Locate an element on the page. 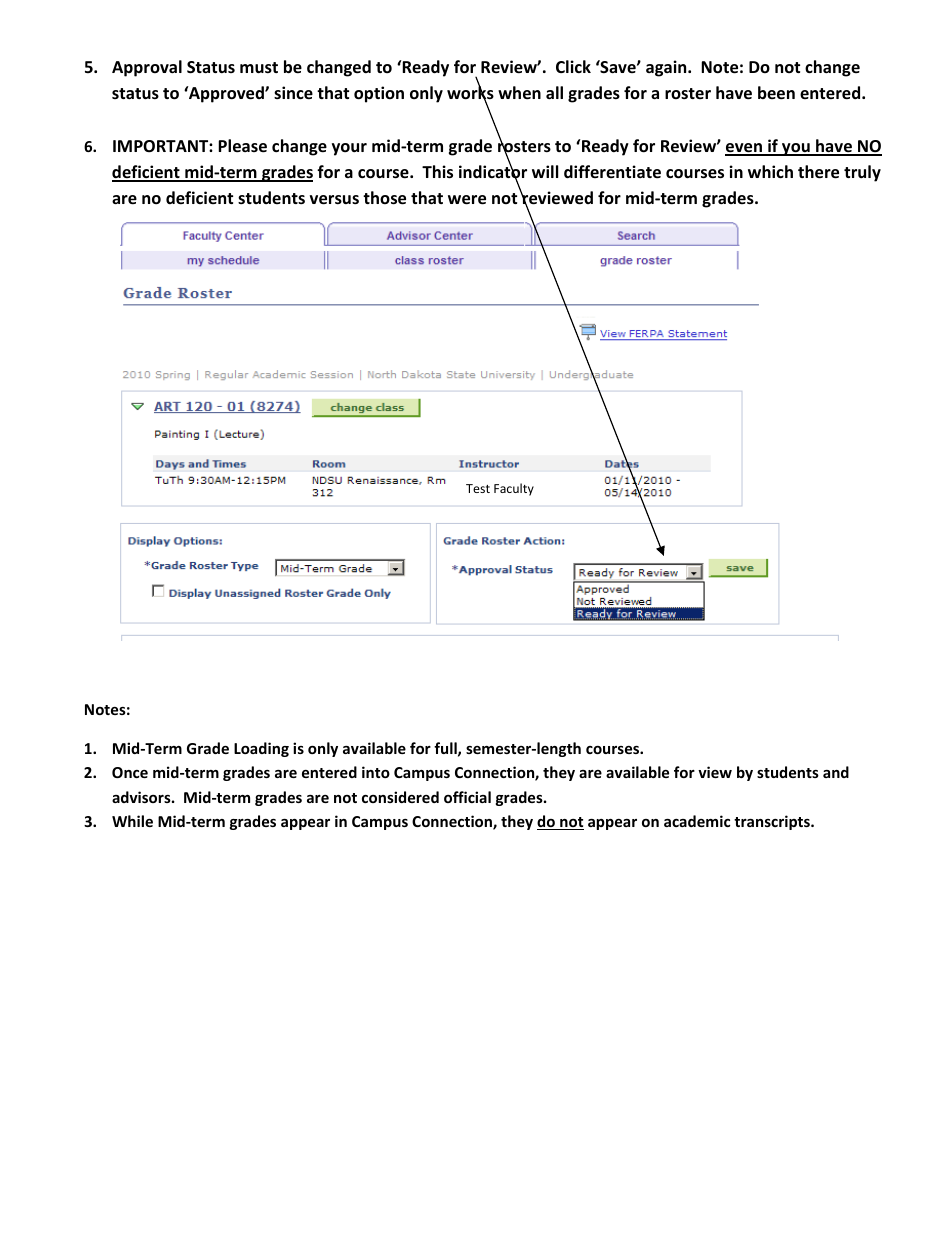 Image resolution: width=952 pixels, height=1233 pixels. Loading is located at coordinates (261, 749).
